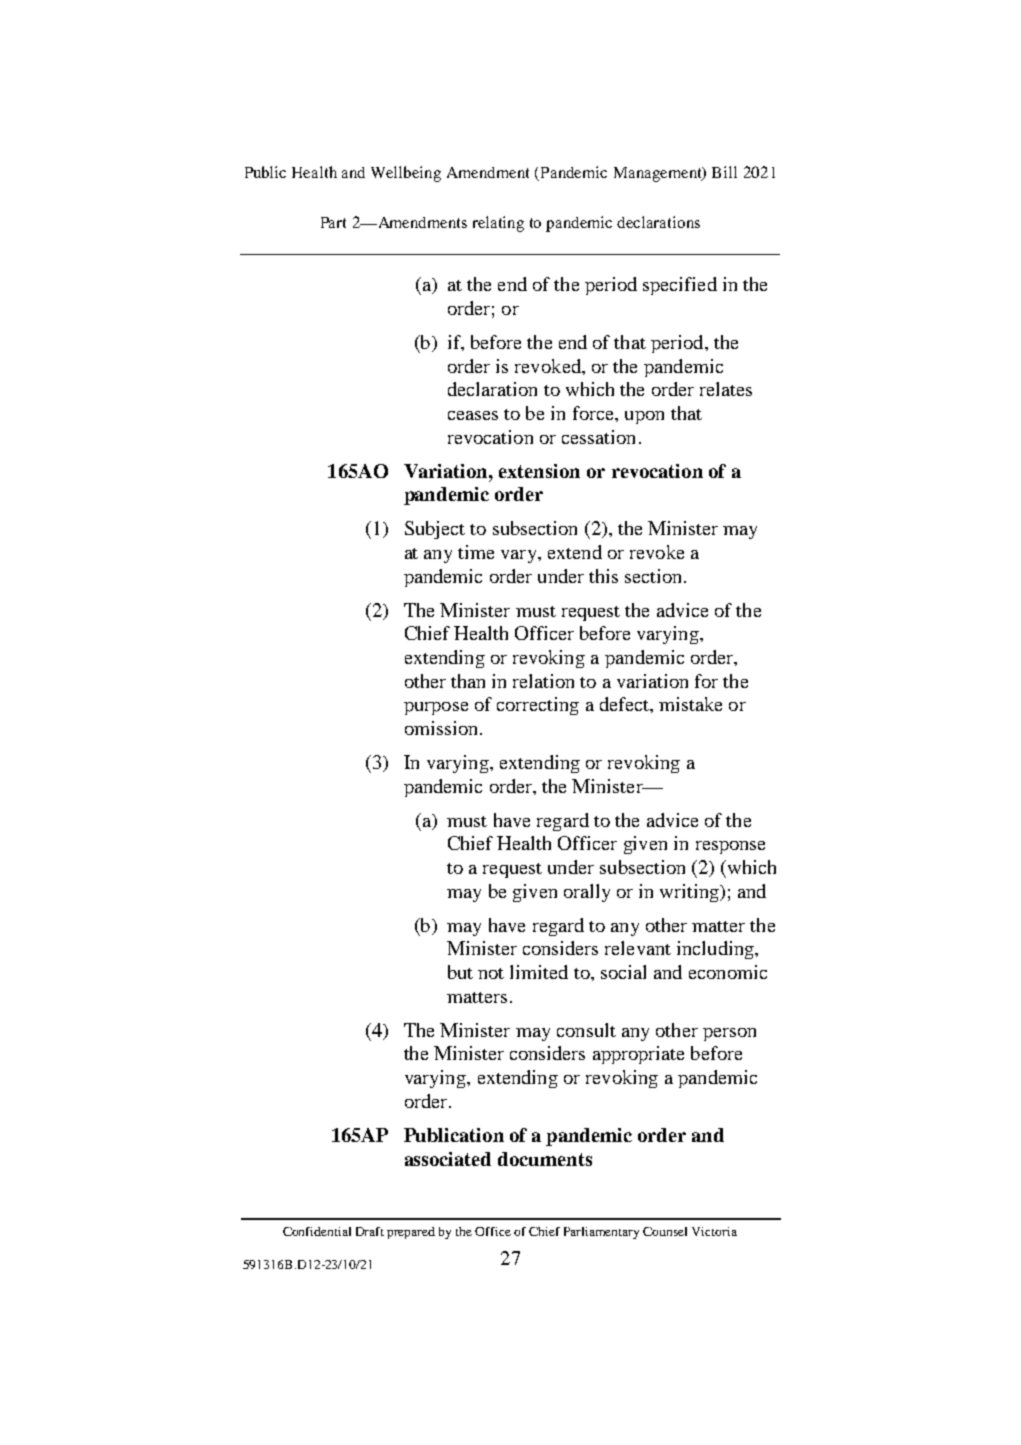 Image resolution: width=1021 pixels, height=1445 pixels. What do you see at coordinates (476, 552) in the document?
I see `time` at bounding box center [476, 552].
